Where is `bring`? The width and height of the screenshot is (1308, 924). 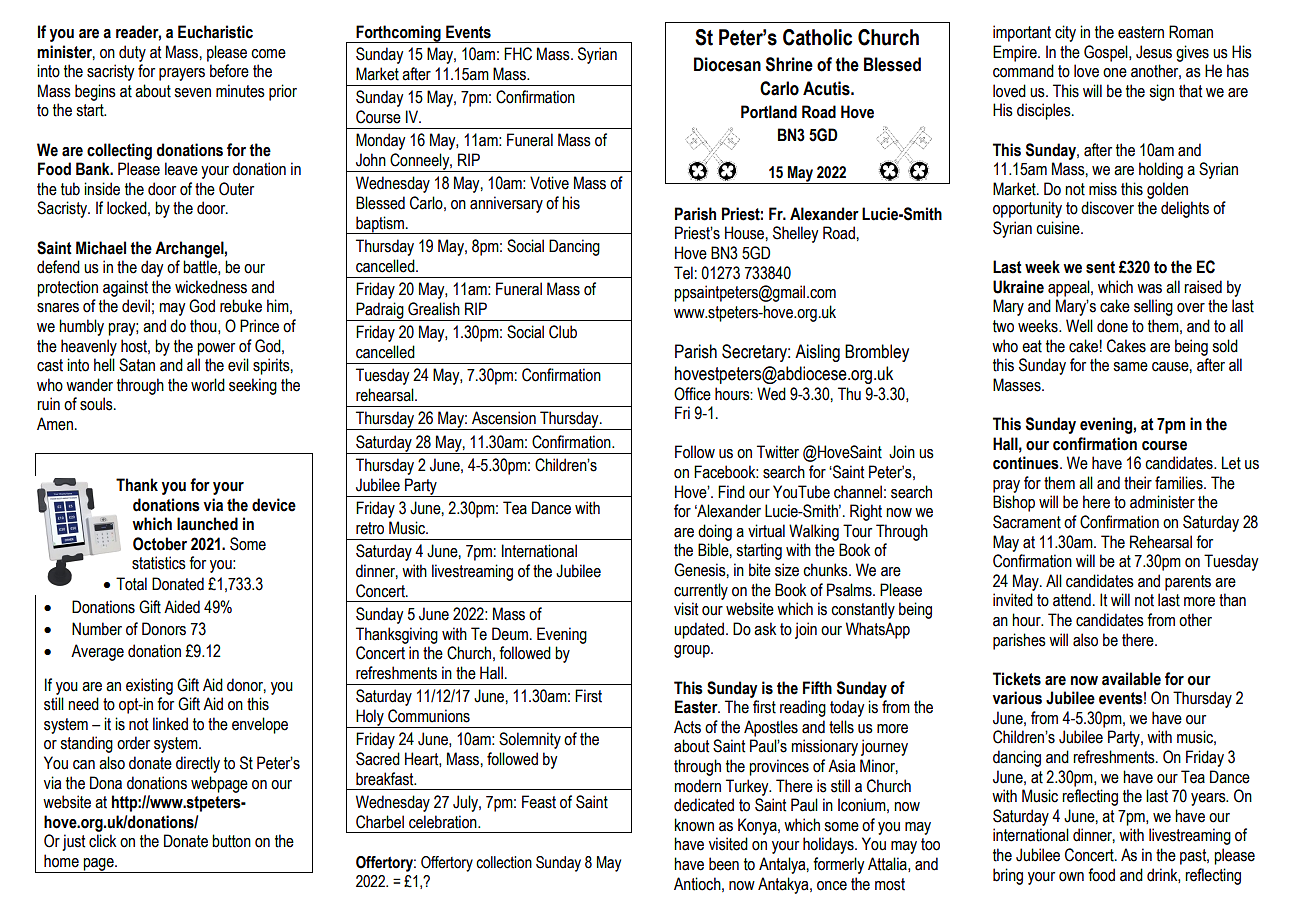 bring is located at coordinates (1008, 876).
